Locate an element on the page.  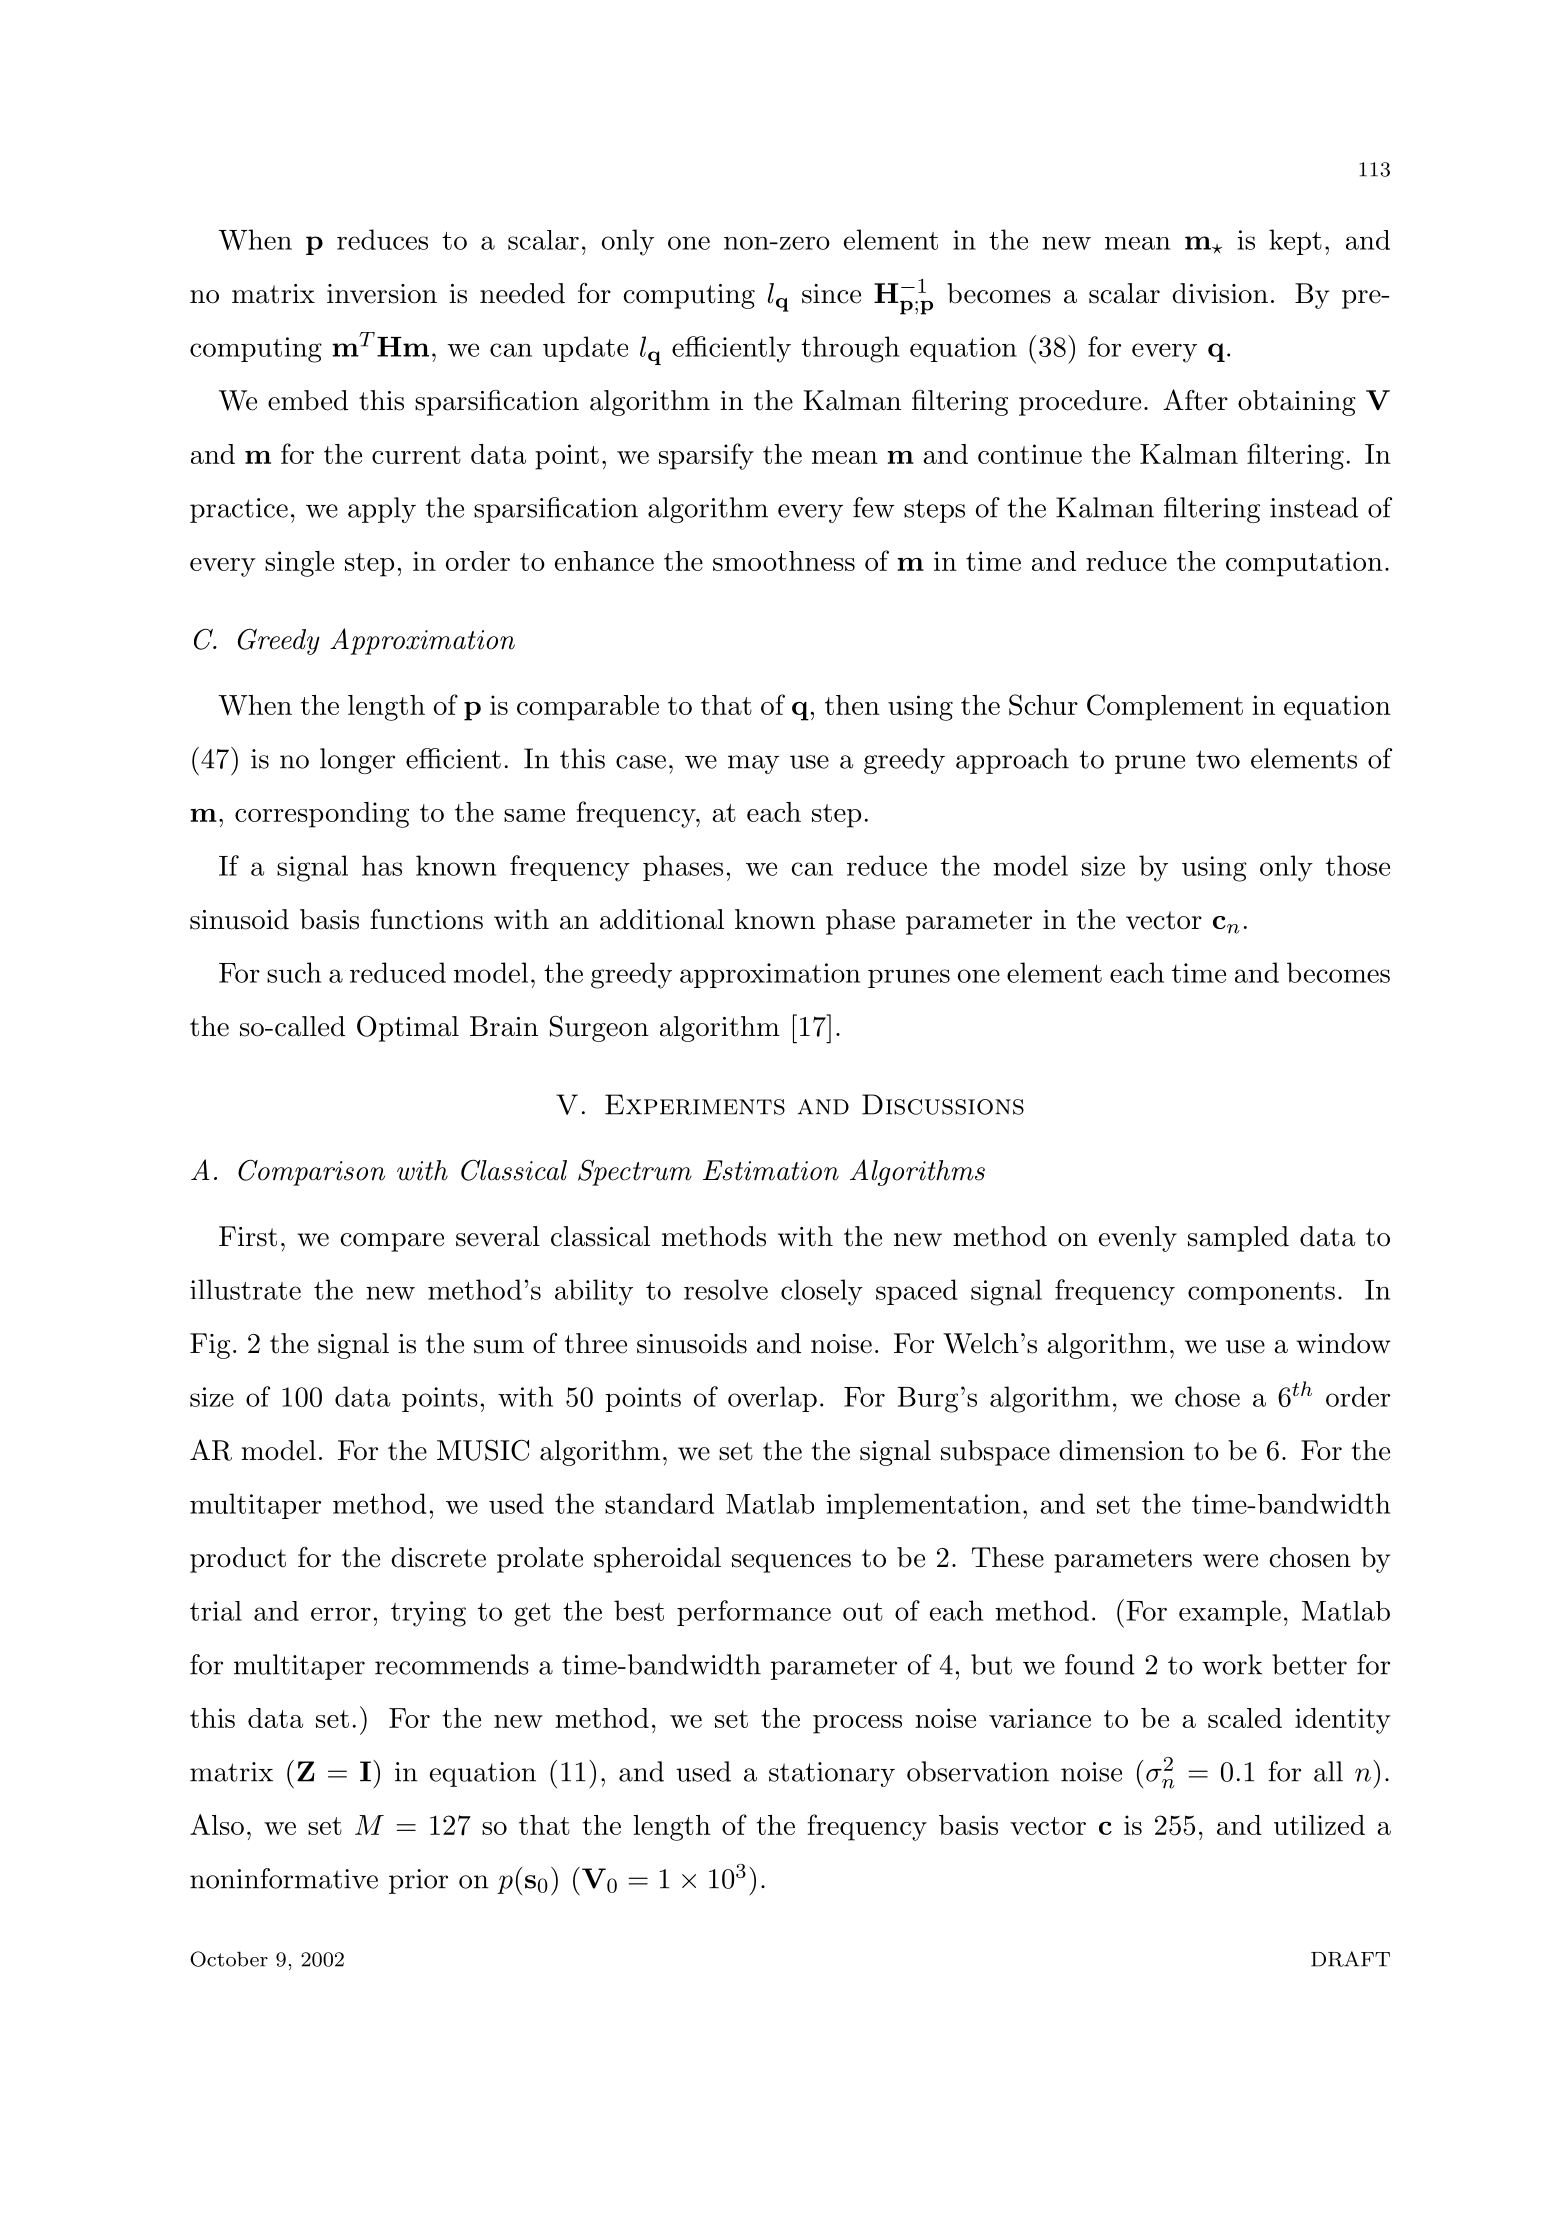
Fig is located at coordinates (210, 1346).
